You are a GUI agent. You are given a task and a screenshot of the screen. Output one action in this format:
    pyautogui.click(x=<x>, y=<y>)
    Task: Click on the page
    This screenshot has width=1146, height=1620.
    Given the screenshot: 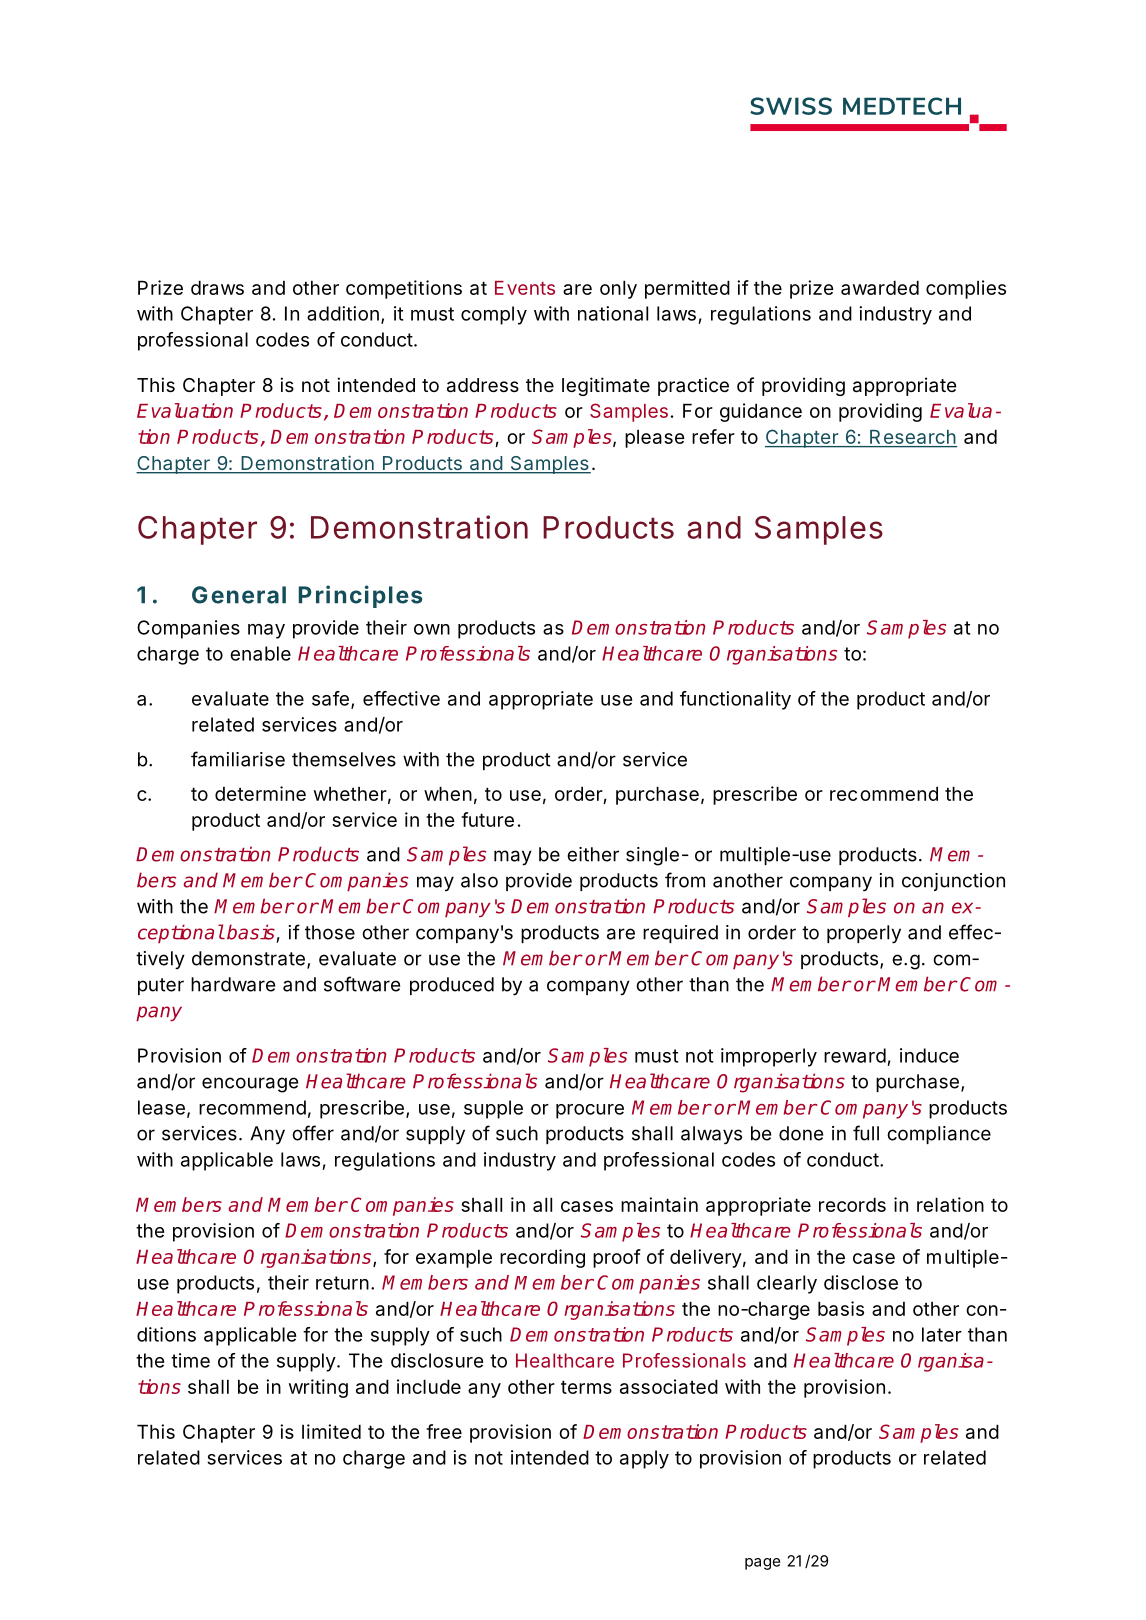 What is the action you would take?
    pyautogui.click(x=763, y=1564)
